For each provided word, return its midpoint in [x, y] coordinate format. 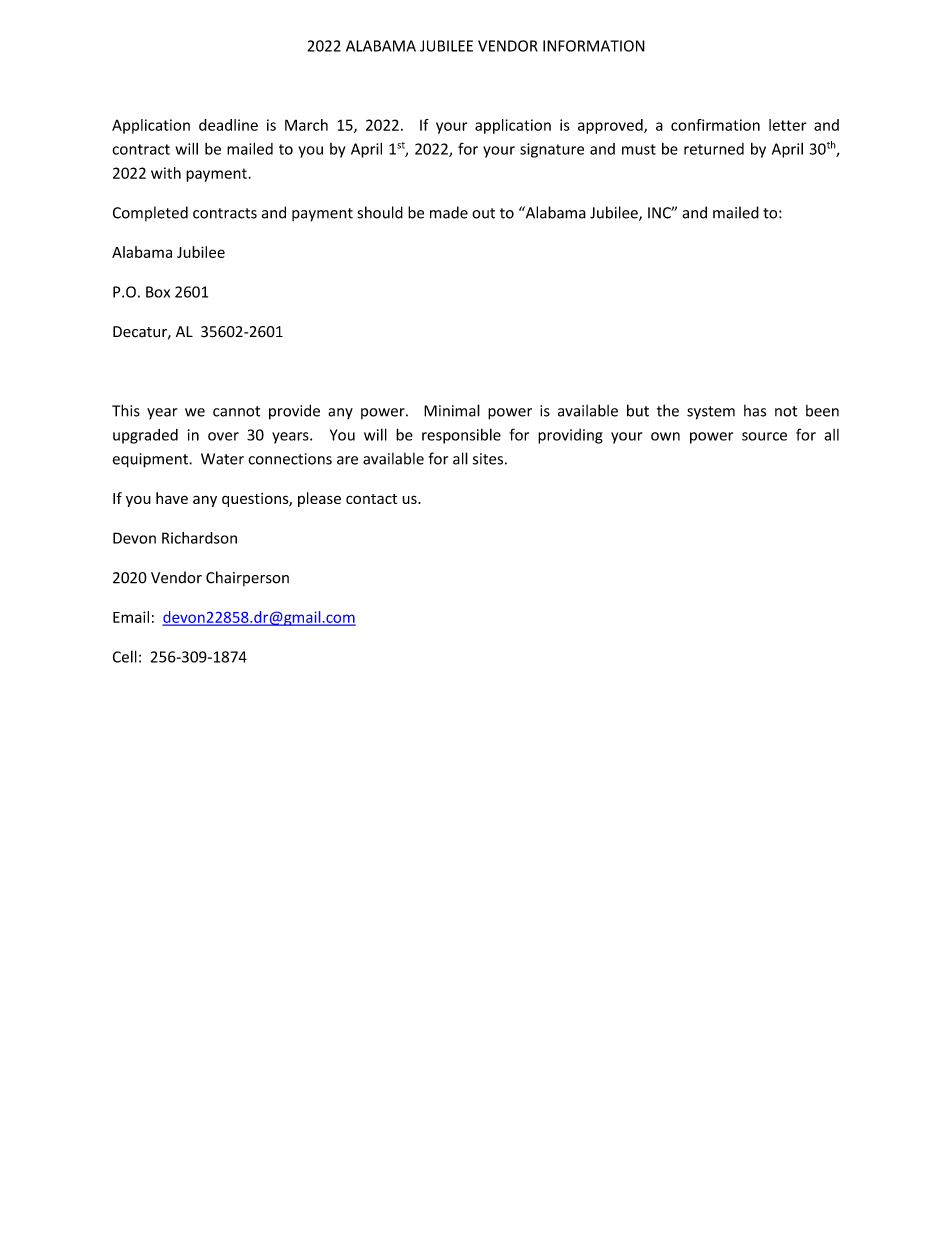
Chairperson [247, 578]
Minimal [452, 410]
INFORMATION [594, 46]
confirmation [715, 125]
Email [131, 617]
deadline [228, 125]
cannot [236, 411]
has [755, 410]
